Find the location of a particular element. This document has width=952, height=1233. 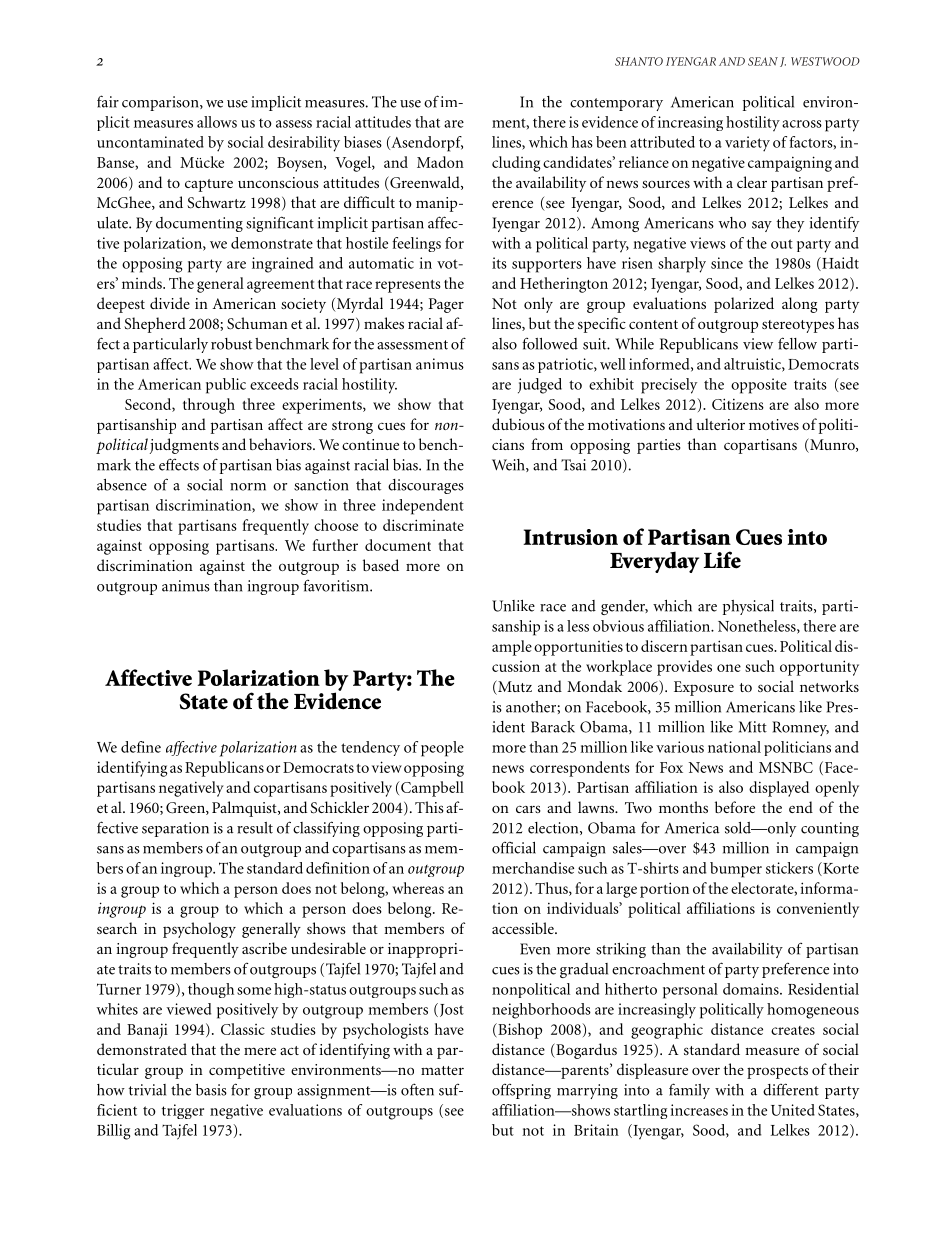

SEAN is located at coordinates (763, 61).
